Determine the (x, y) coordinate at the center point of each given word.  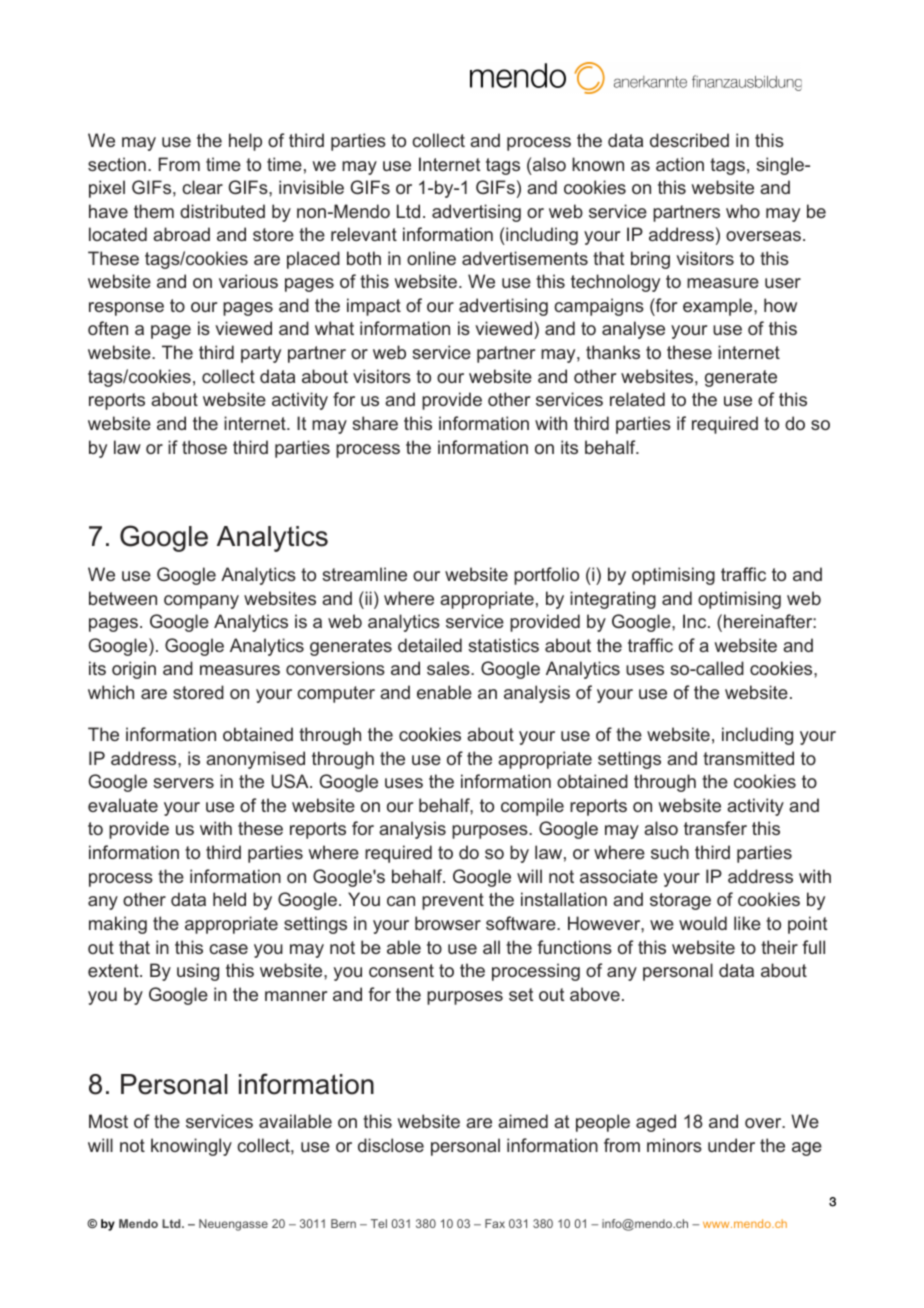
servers (183, 783)
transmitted (748, 758)
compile (532, 807)
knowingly (191, 1147)
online (431, 258)
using (198, 972)
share (375, 423)
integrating (613, 600)
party (261, 354)
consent (401, 970)
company (201, 602)
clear (202, 187)
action (680, 164)
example (719, 307)
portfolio (546, 576)
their (779, 947)
